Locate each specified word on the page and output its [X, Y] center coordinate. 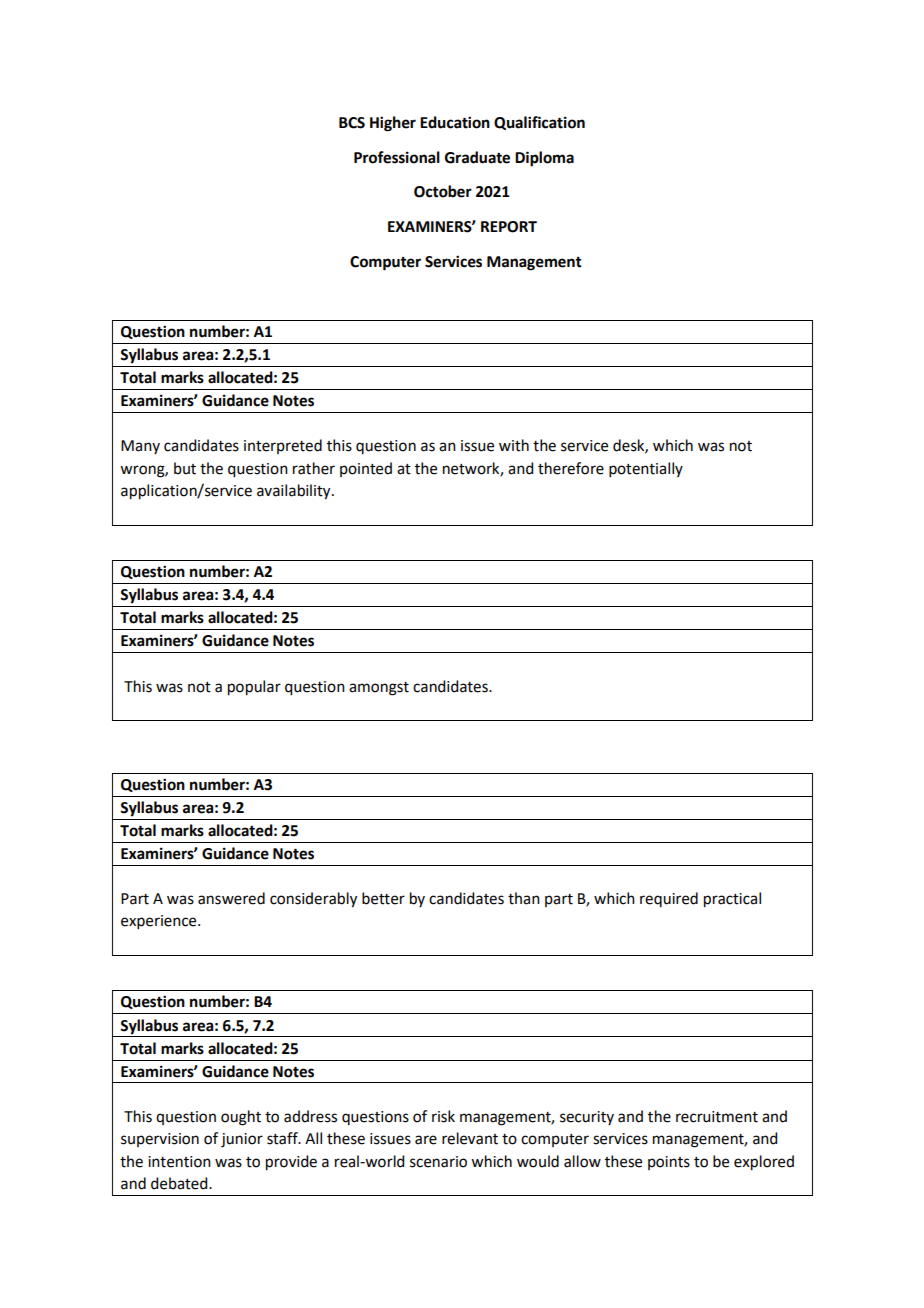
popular [254, 688]
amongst [379, 689]
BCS [352, 123]
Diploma [544, 159]
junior [242, 1140]
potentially [646, 469]
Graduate [477, 157]
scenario [438, 1162]
